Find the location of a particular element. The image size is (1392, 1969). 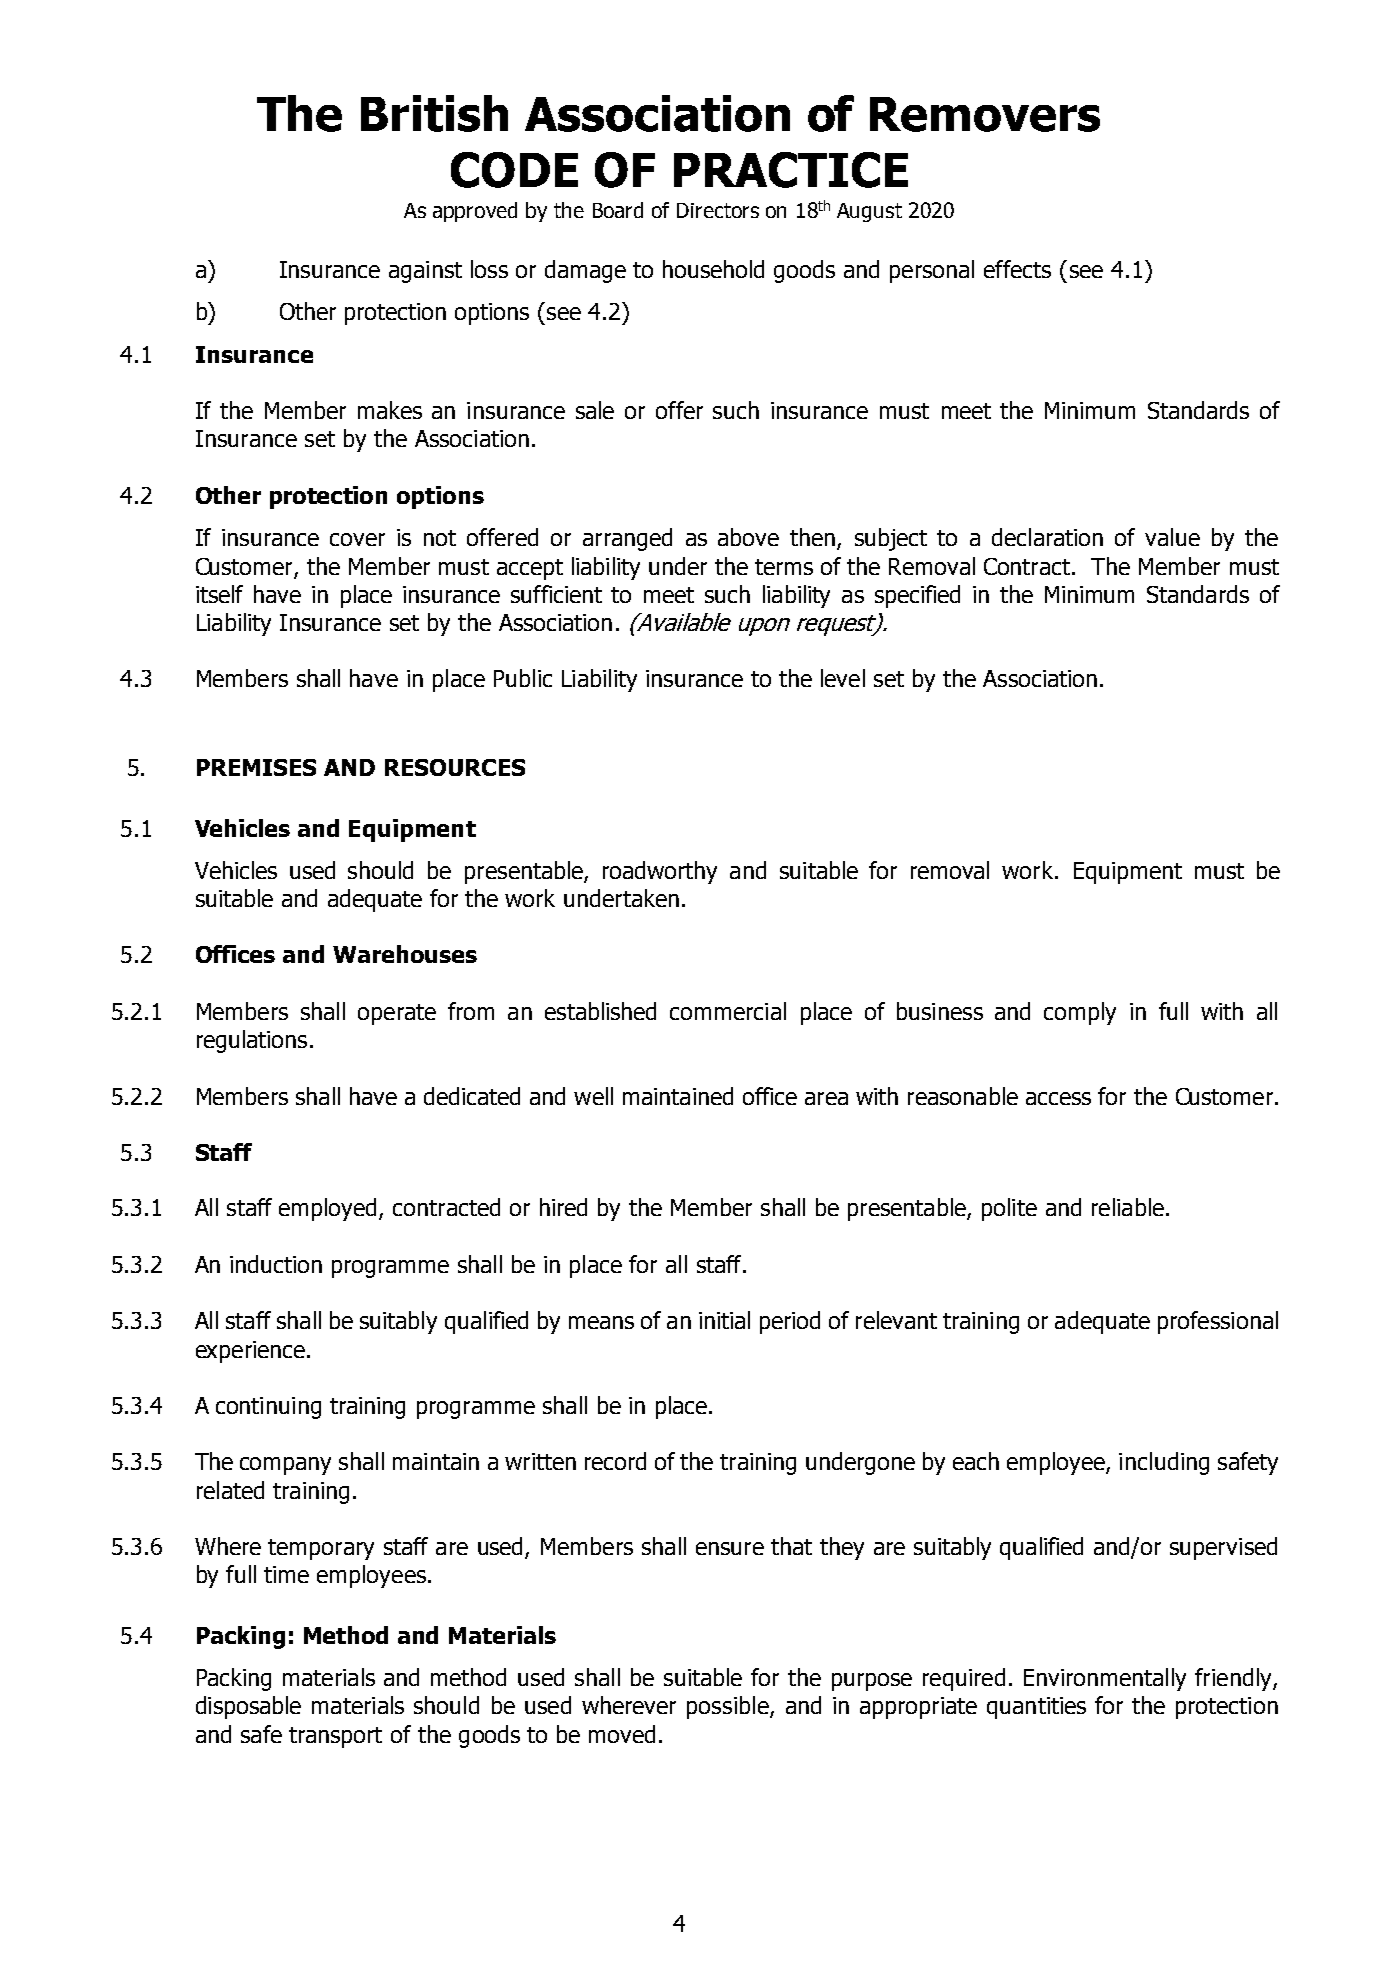

Removers is located at coordinates (985, 114).
